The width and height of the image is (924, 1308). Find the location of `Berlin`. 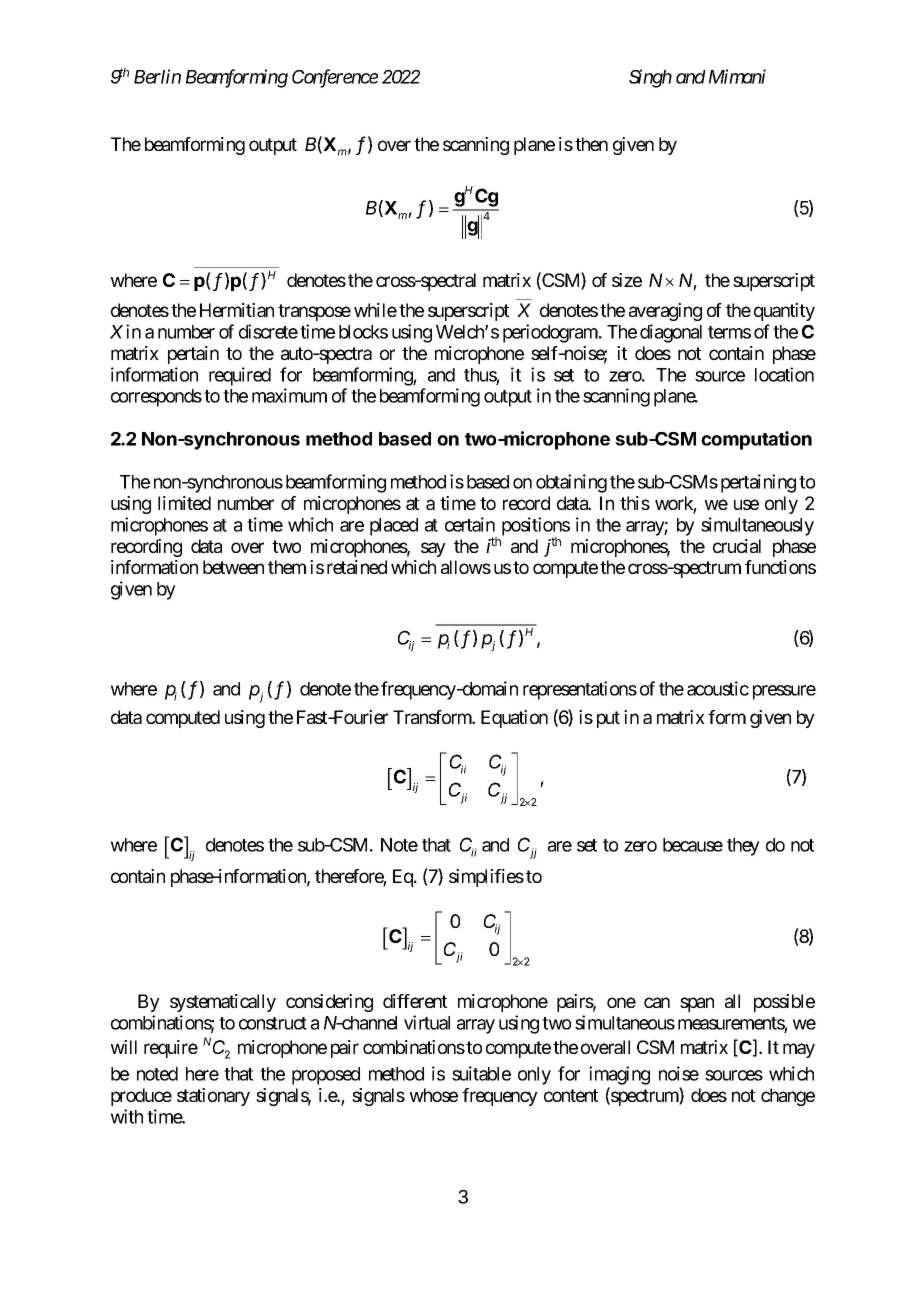

Berlin is located at coordinates (157, 76).
